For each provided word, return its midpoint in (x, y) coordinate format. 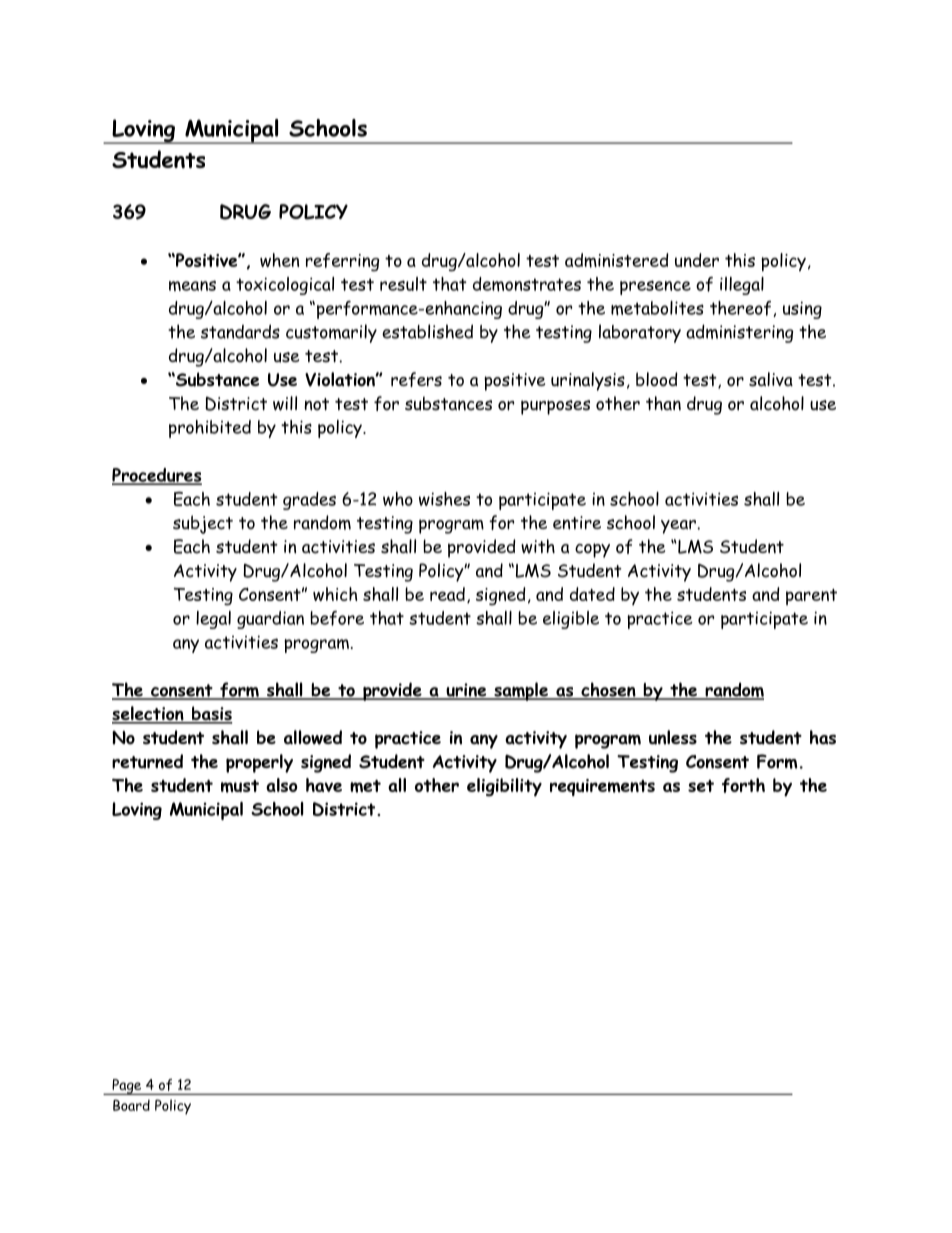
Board (131, 1105)
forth (743, 785)
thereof (742, 309)
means (192, 285)
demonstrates (527, 284)
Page (127, 1087)
